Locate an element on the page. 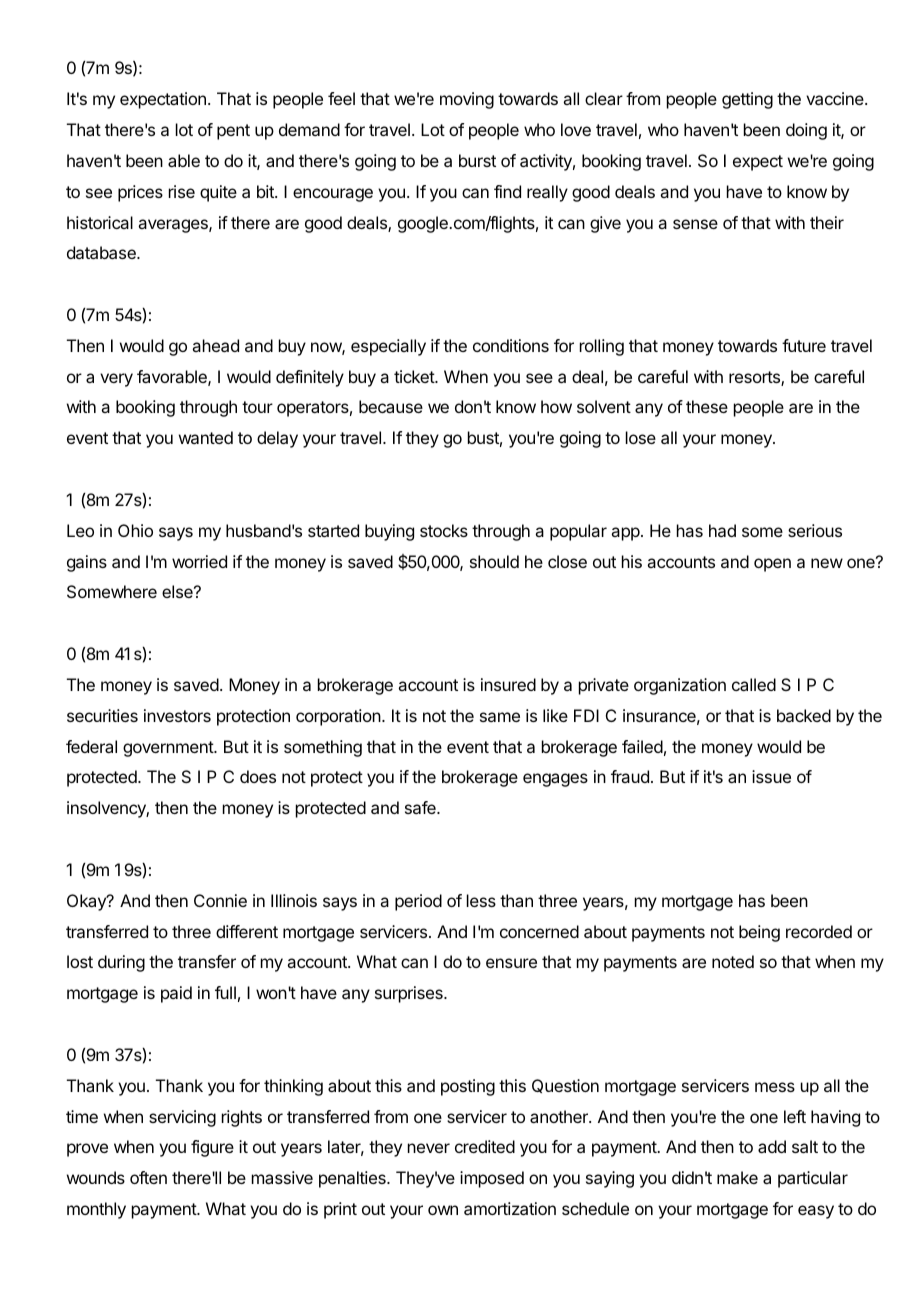 This page has width=924, height=1308. had is located at coordinates (722, 530).
